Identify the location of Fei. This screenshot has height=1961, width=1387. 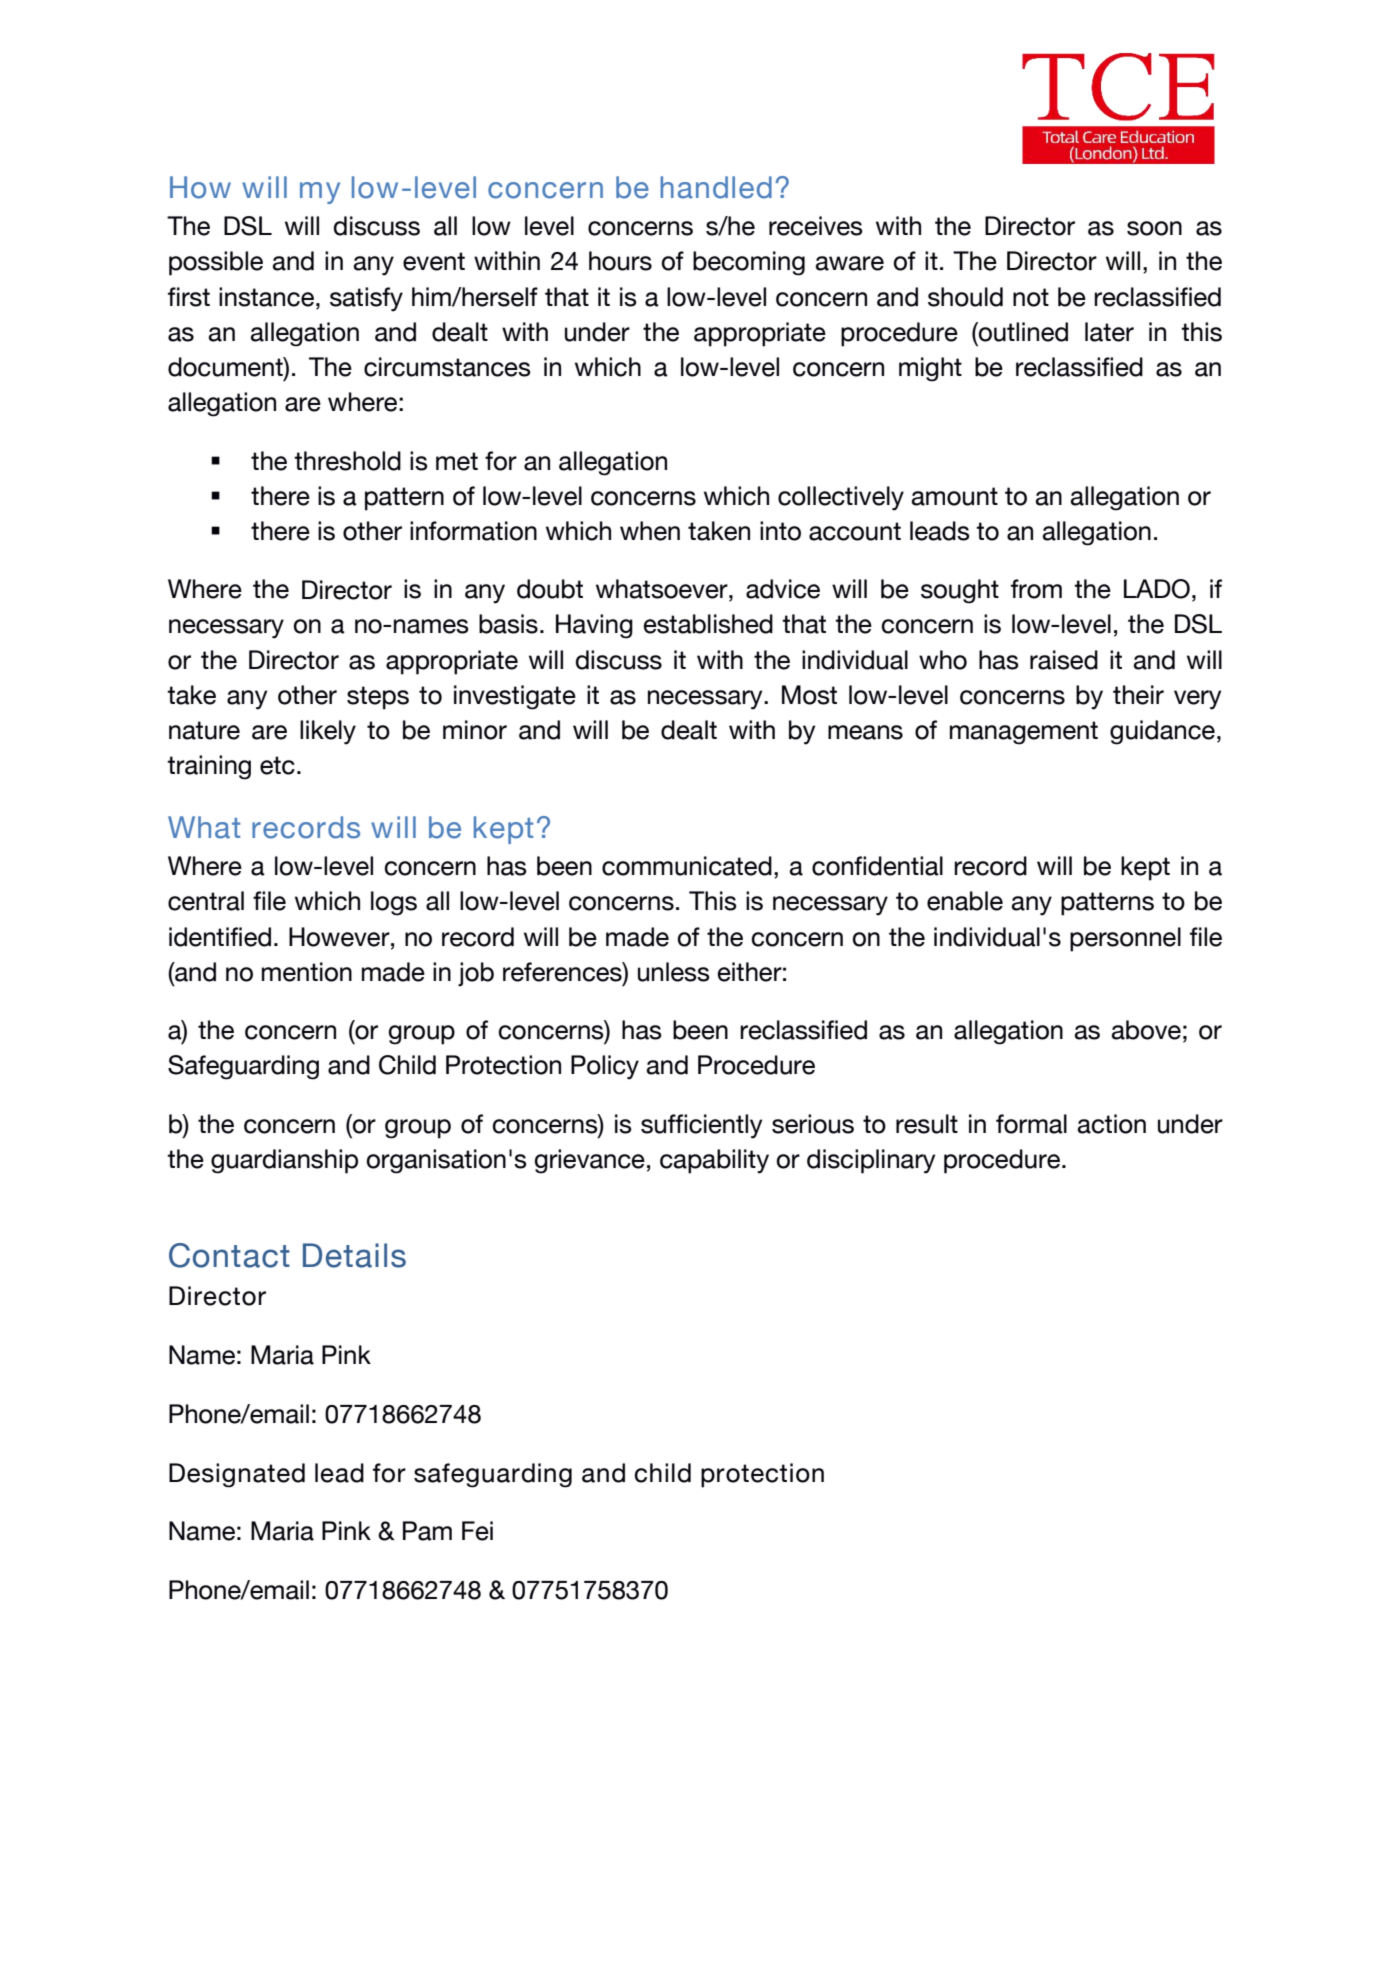
(477, 1531).
